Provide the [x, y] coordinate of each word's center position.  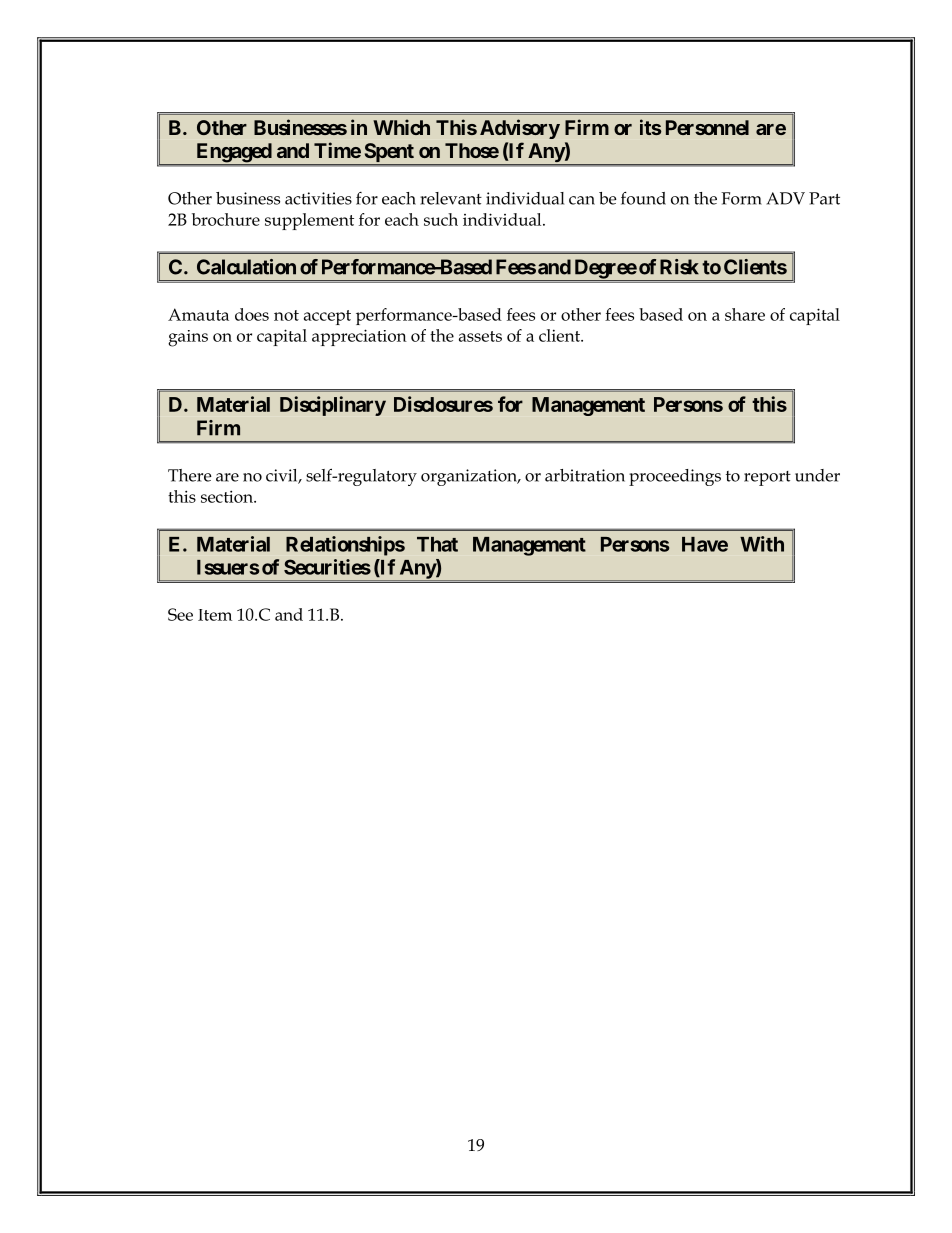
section [228, 496]
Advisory [520, 129]
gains [188, 338]
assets [480, 336]
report [767, 478]
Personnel [707, 127]
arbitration [585, 475]
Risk [679, 267]
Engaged [233, 154]
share [745, 314]
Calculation [246, 267]
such [441, 219]
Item [215, 615]
